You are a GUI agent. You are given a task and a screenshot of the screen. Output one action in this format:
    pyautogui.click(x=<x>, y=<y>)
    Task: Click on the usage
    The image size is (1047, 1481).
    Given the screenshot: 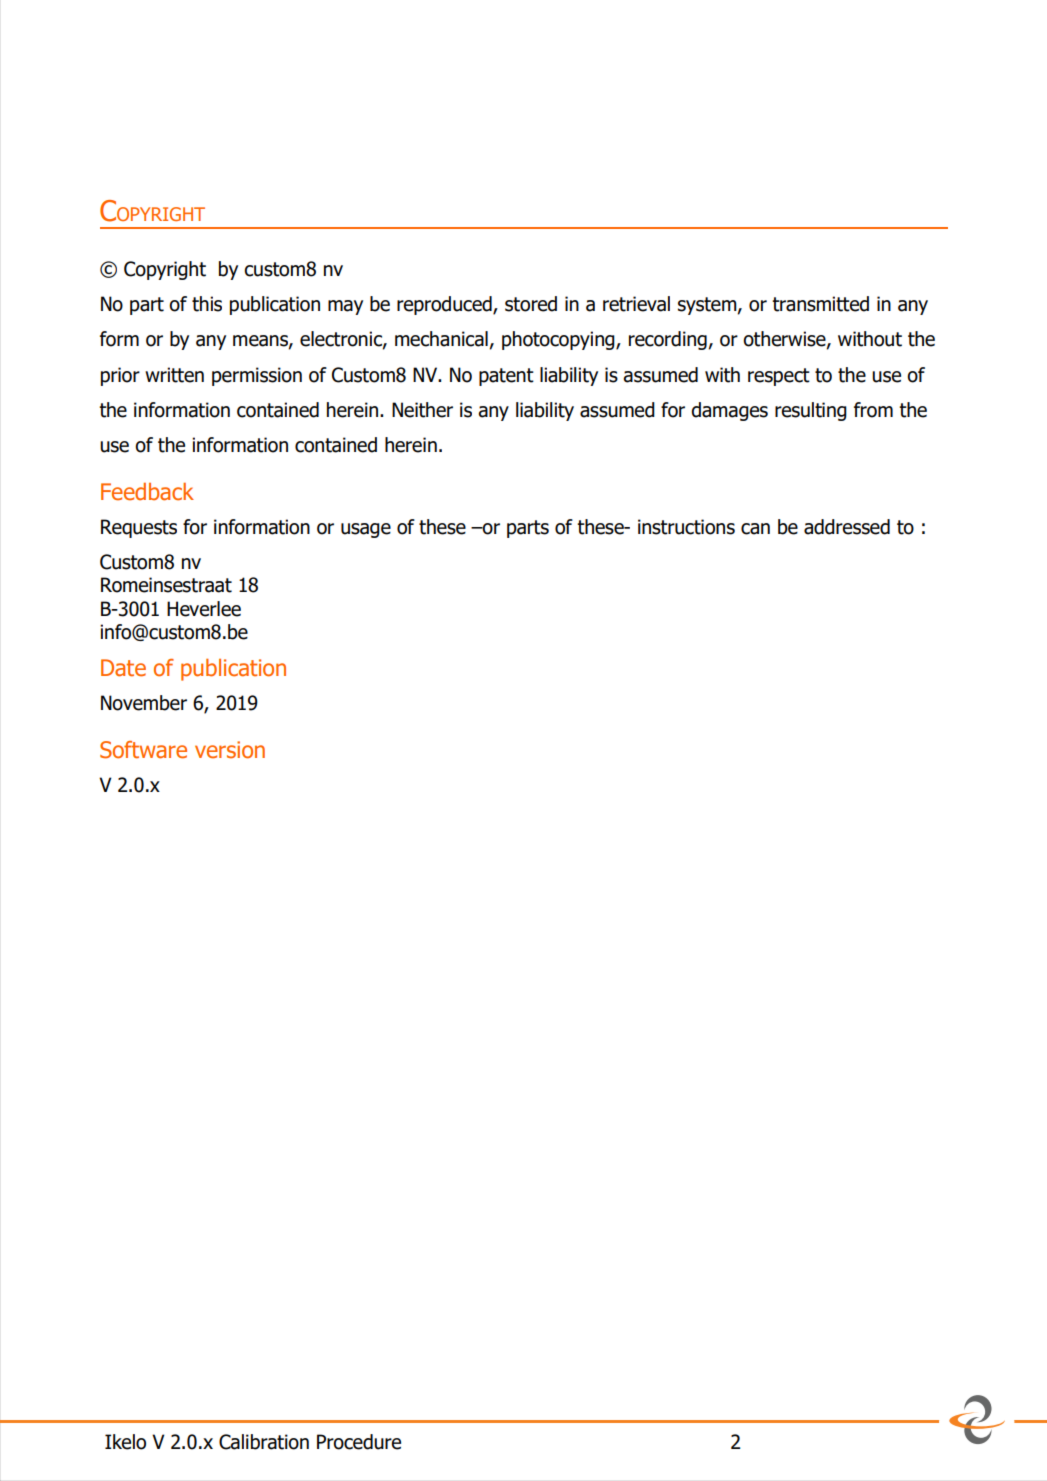 What is the action you would take?
    pyautogui.click(x=366, y=530)
